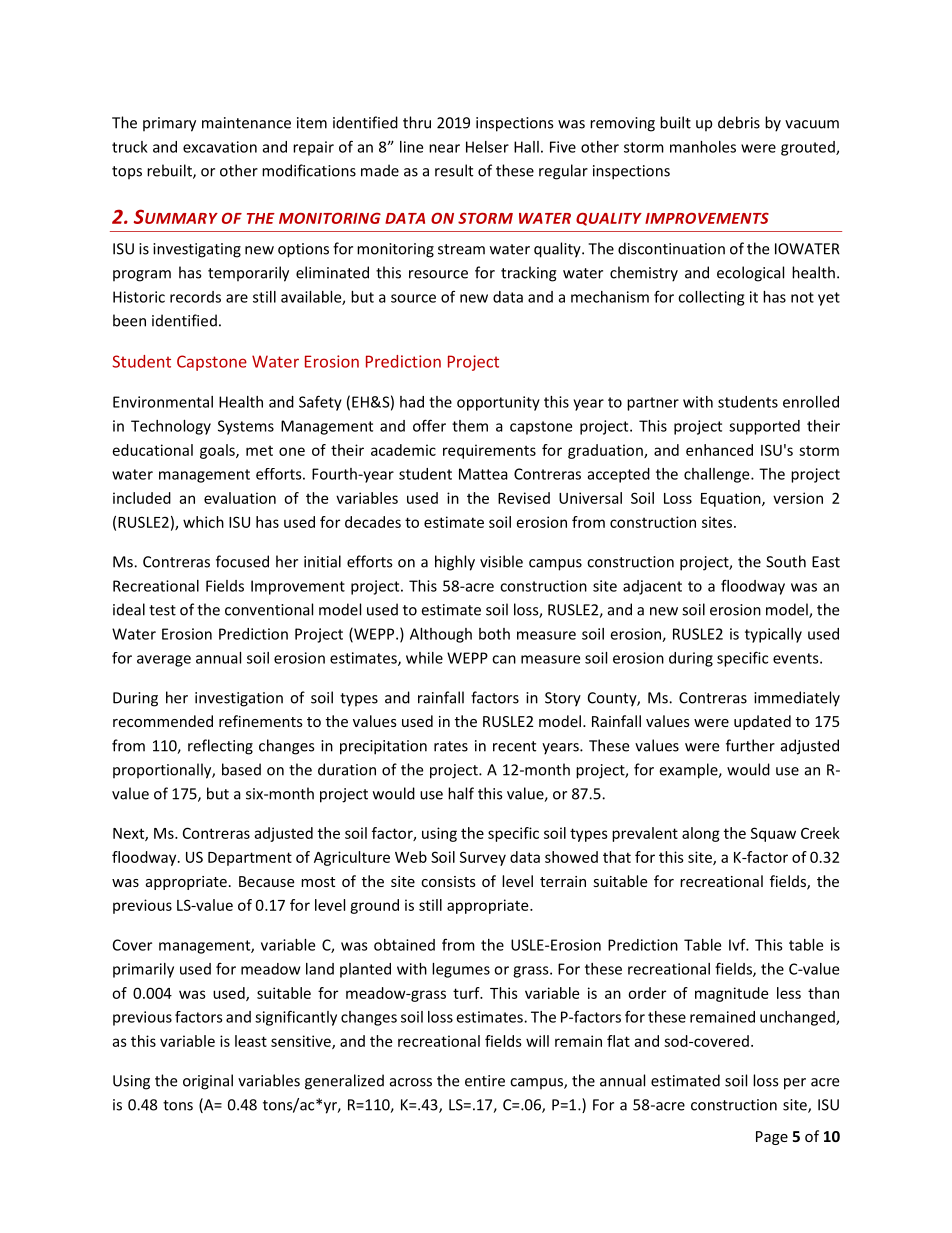 Image resolution: width=952 pixels, height=1233 pixels. Describe the element at coordinates (163, 402) in the screenshot. I see `Environmental` at that location.
